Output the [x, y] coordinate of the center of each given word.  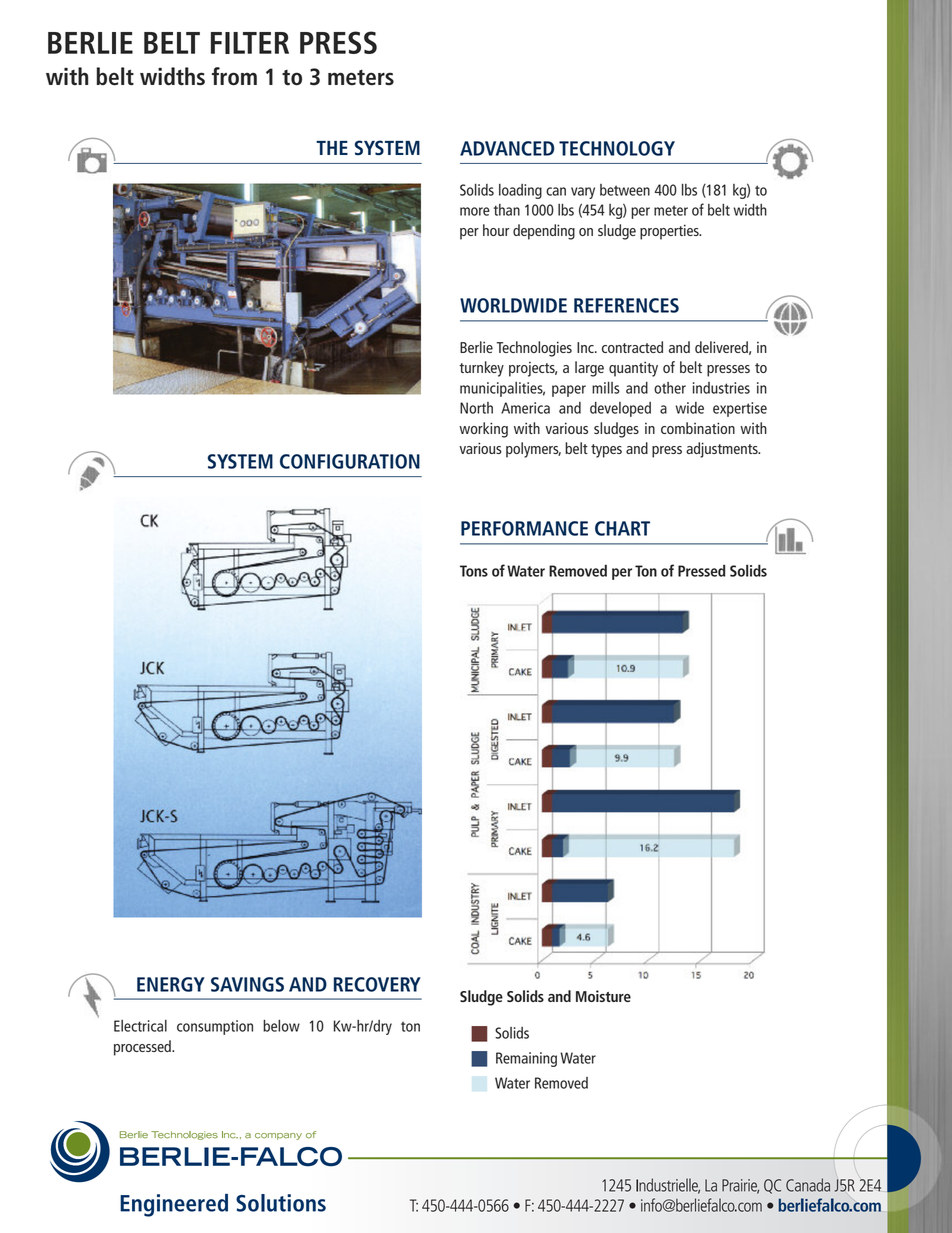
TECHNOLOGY [617, 148]
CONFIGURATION [350, 461]
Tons [474, 571]
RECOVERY [377, 984]
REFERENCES [626, 305]
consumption [215, 1027]
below [281, 1026]
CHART [622, 528]
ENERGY [171, 984]
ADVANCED [507, 148]
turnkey [481, 369]
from [234, 76]
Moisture [603, 996]
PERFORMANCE [524, 528]
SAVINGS [247, 984]
